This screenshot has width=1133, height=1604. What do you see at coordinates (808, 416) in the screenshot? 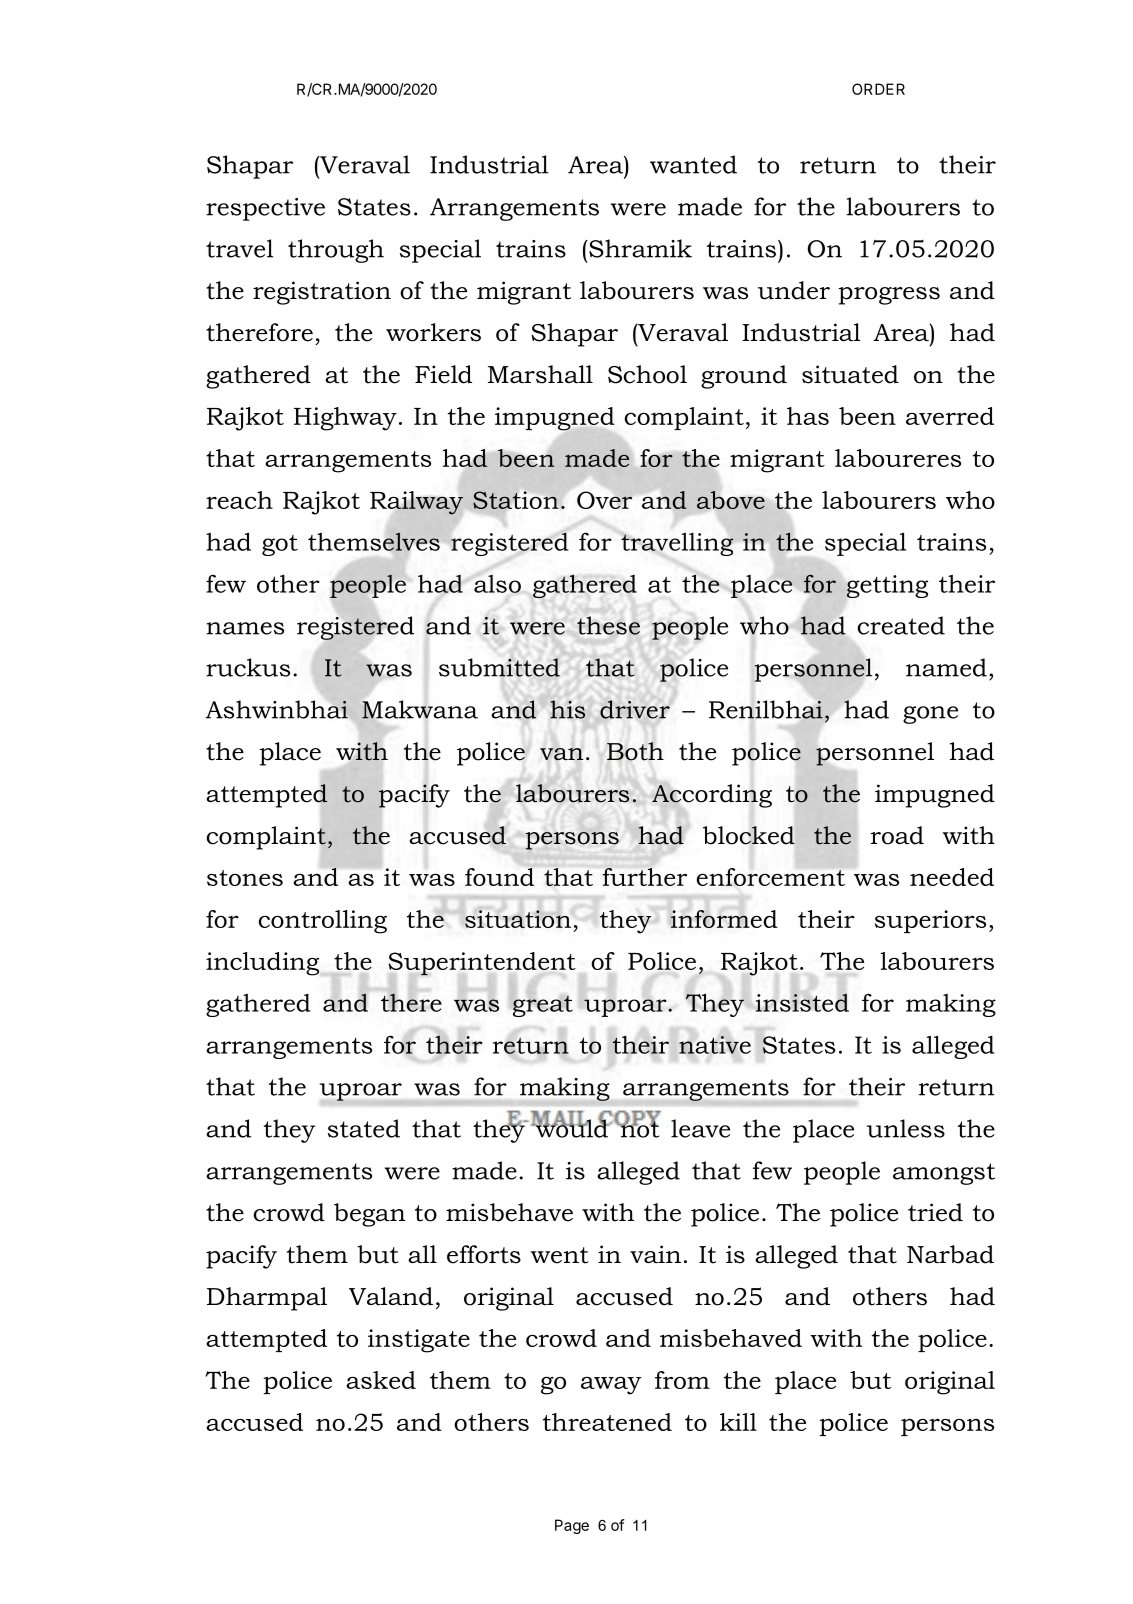
I see `has` at bounding box center [808, 416].
